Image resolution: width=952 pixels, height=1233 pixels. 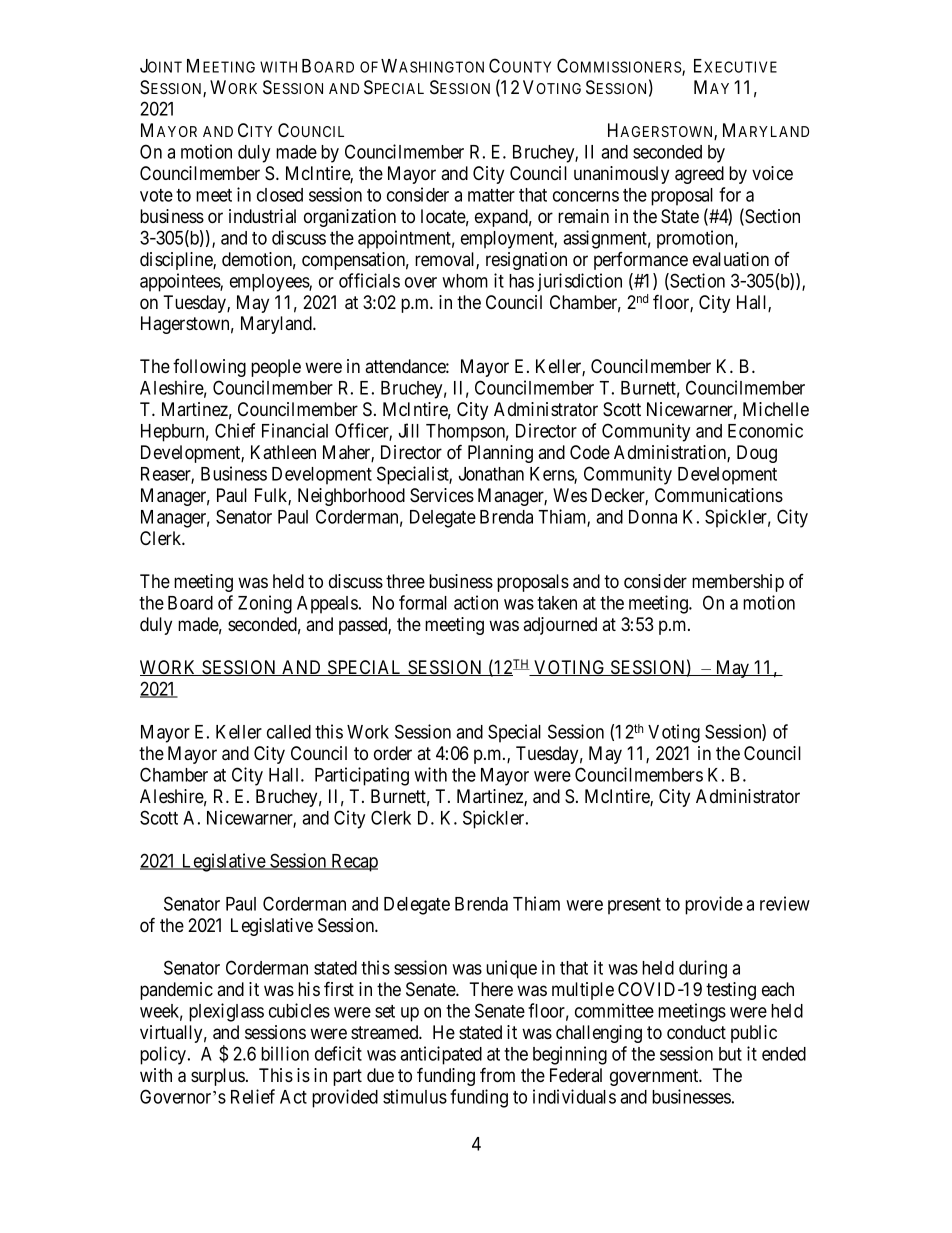 I want to click on Kathleen, so click(x=283, y=452).
